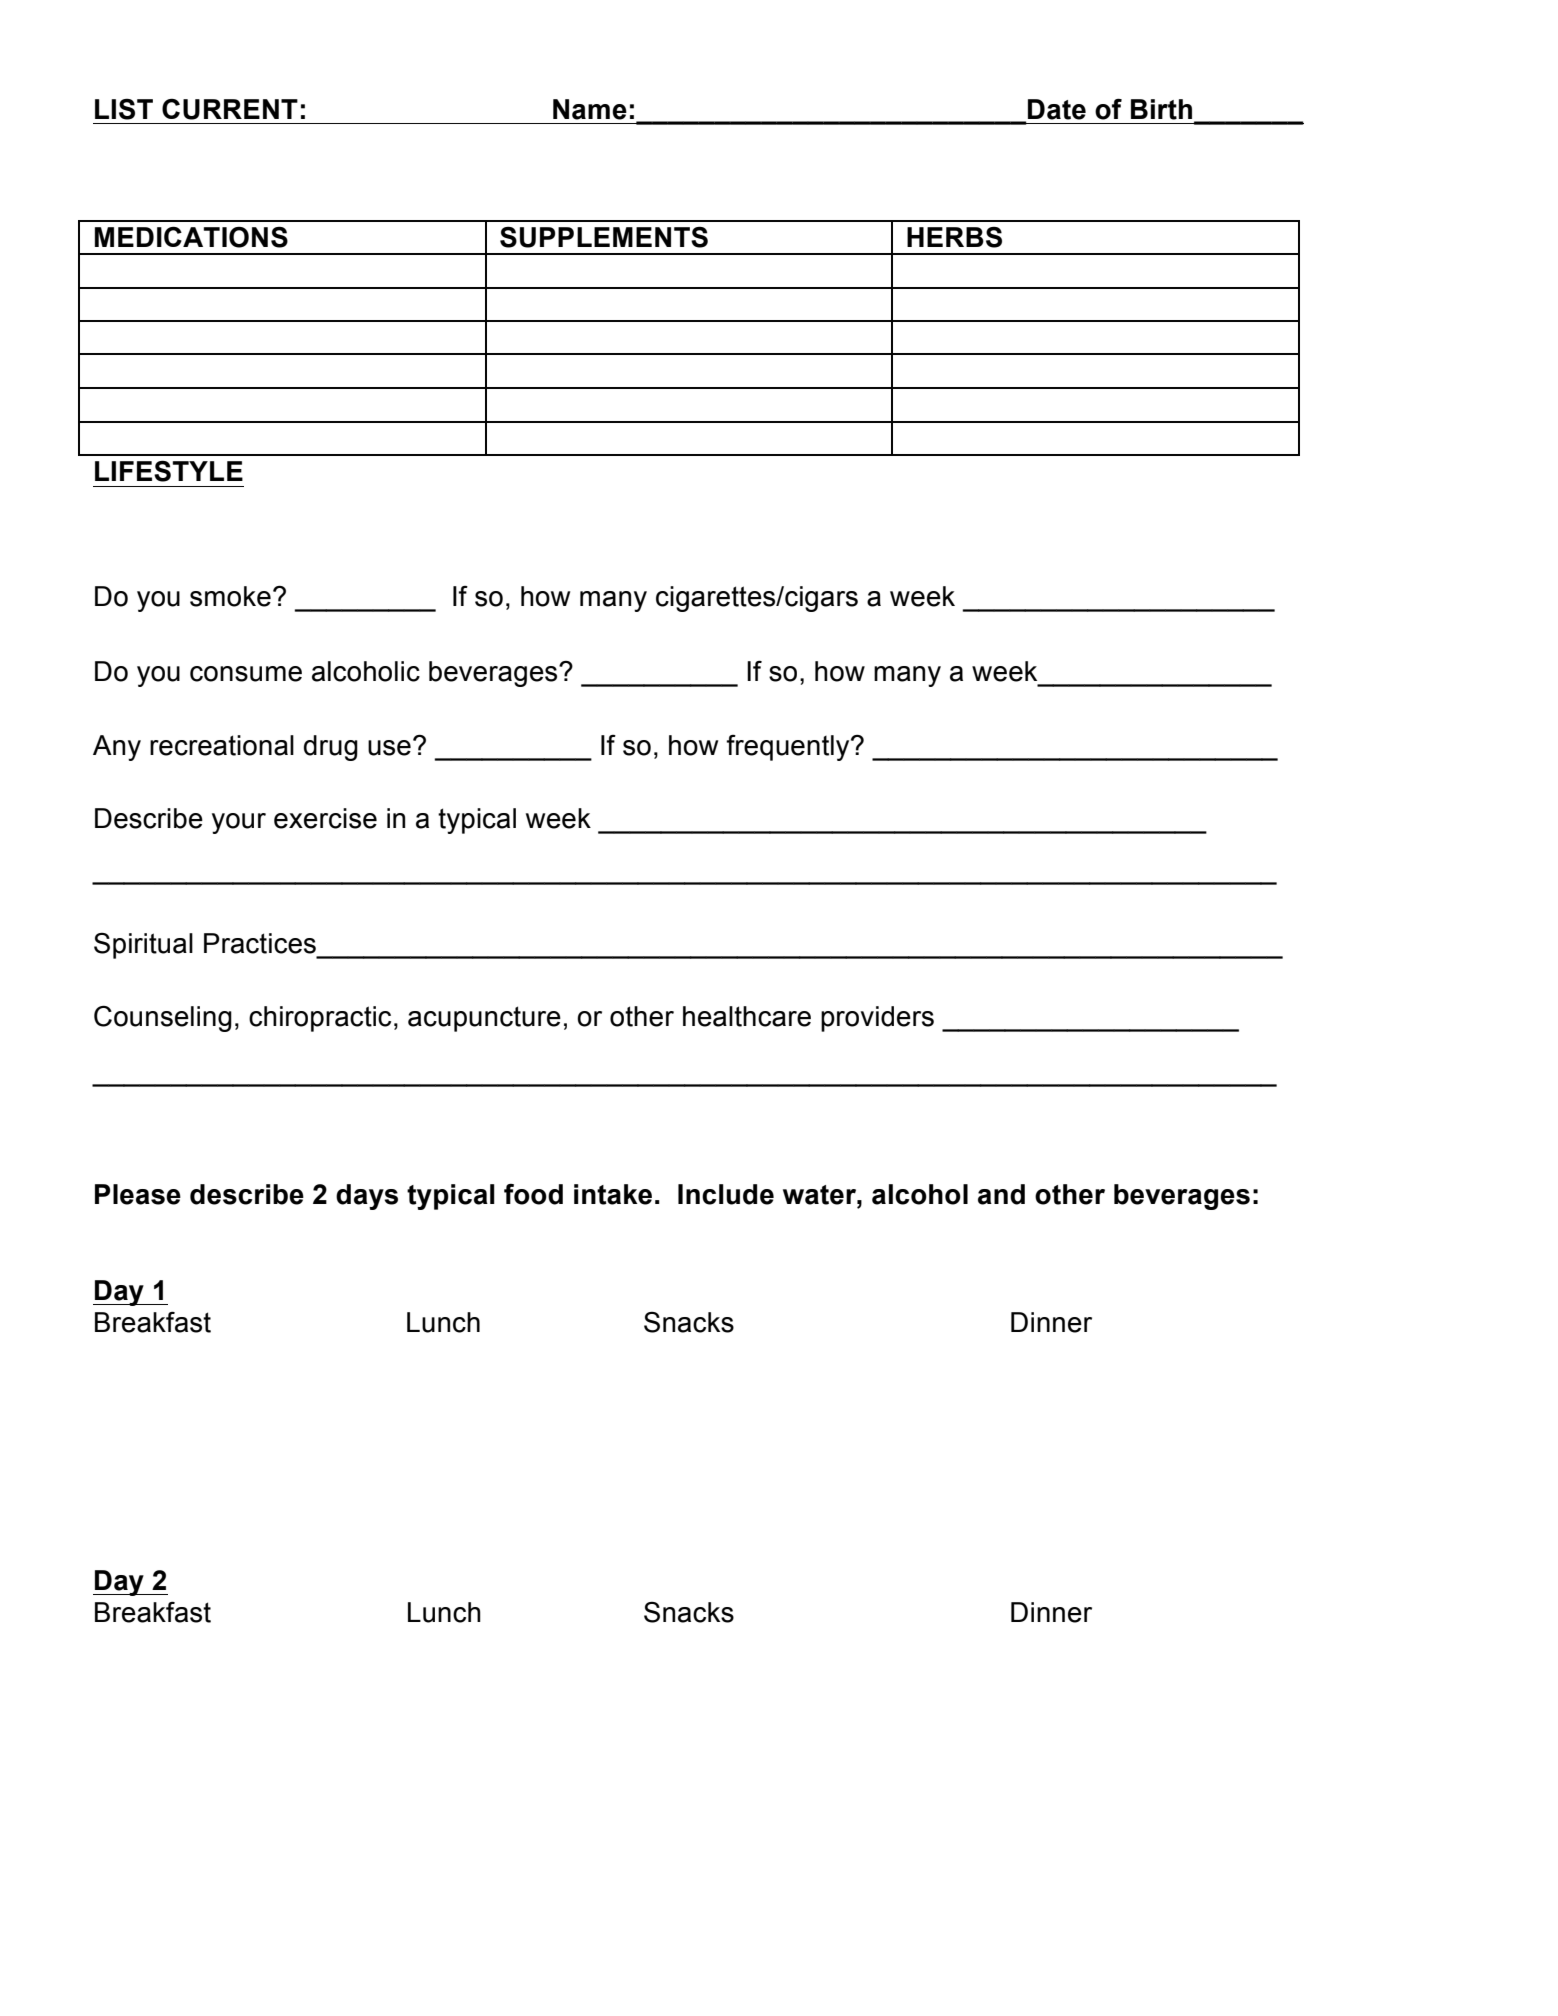  Describe the element at coordinates (246, 674) in the screenshot. I see `consume` at that location.
